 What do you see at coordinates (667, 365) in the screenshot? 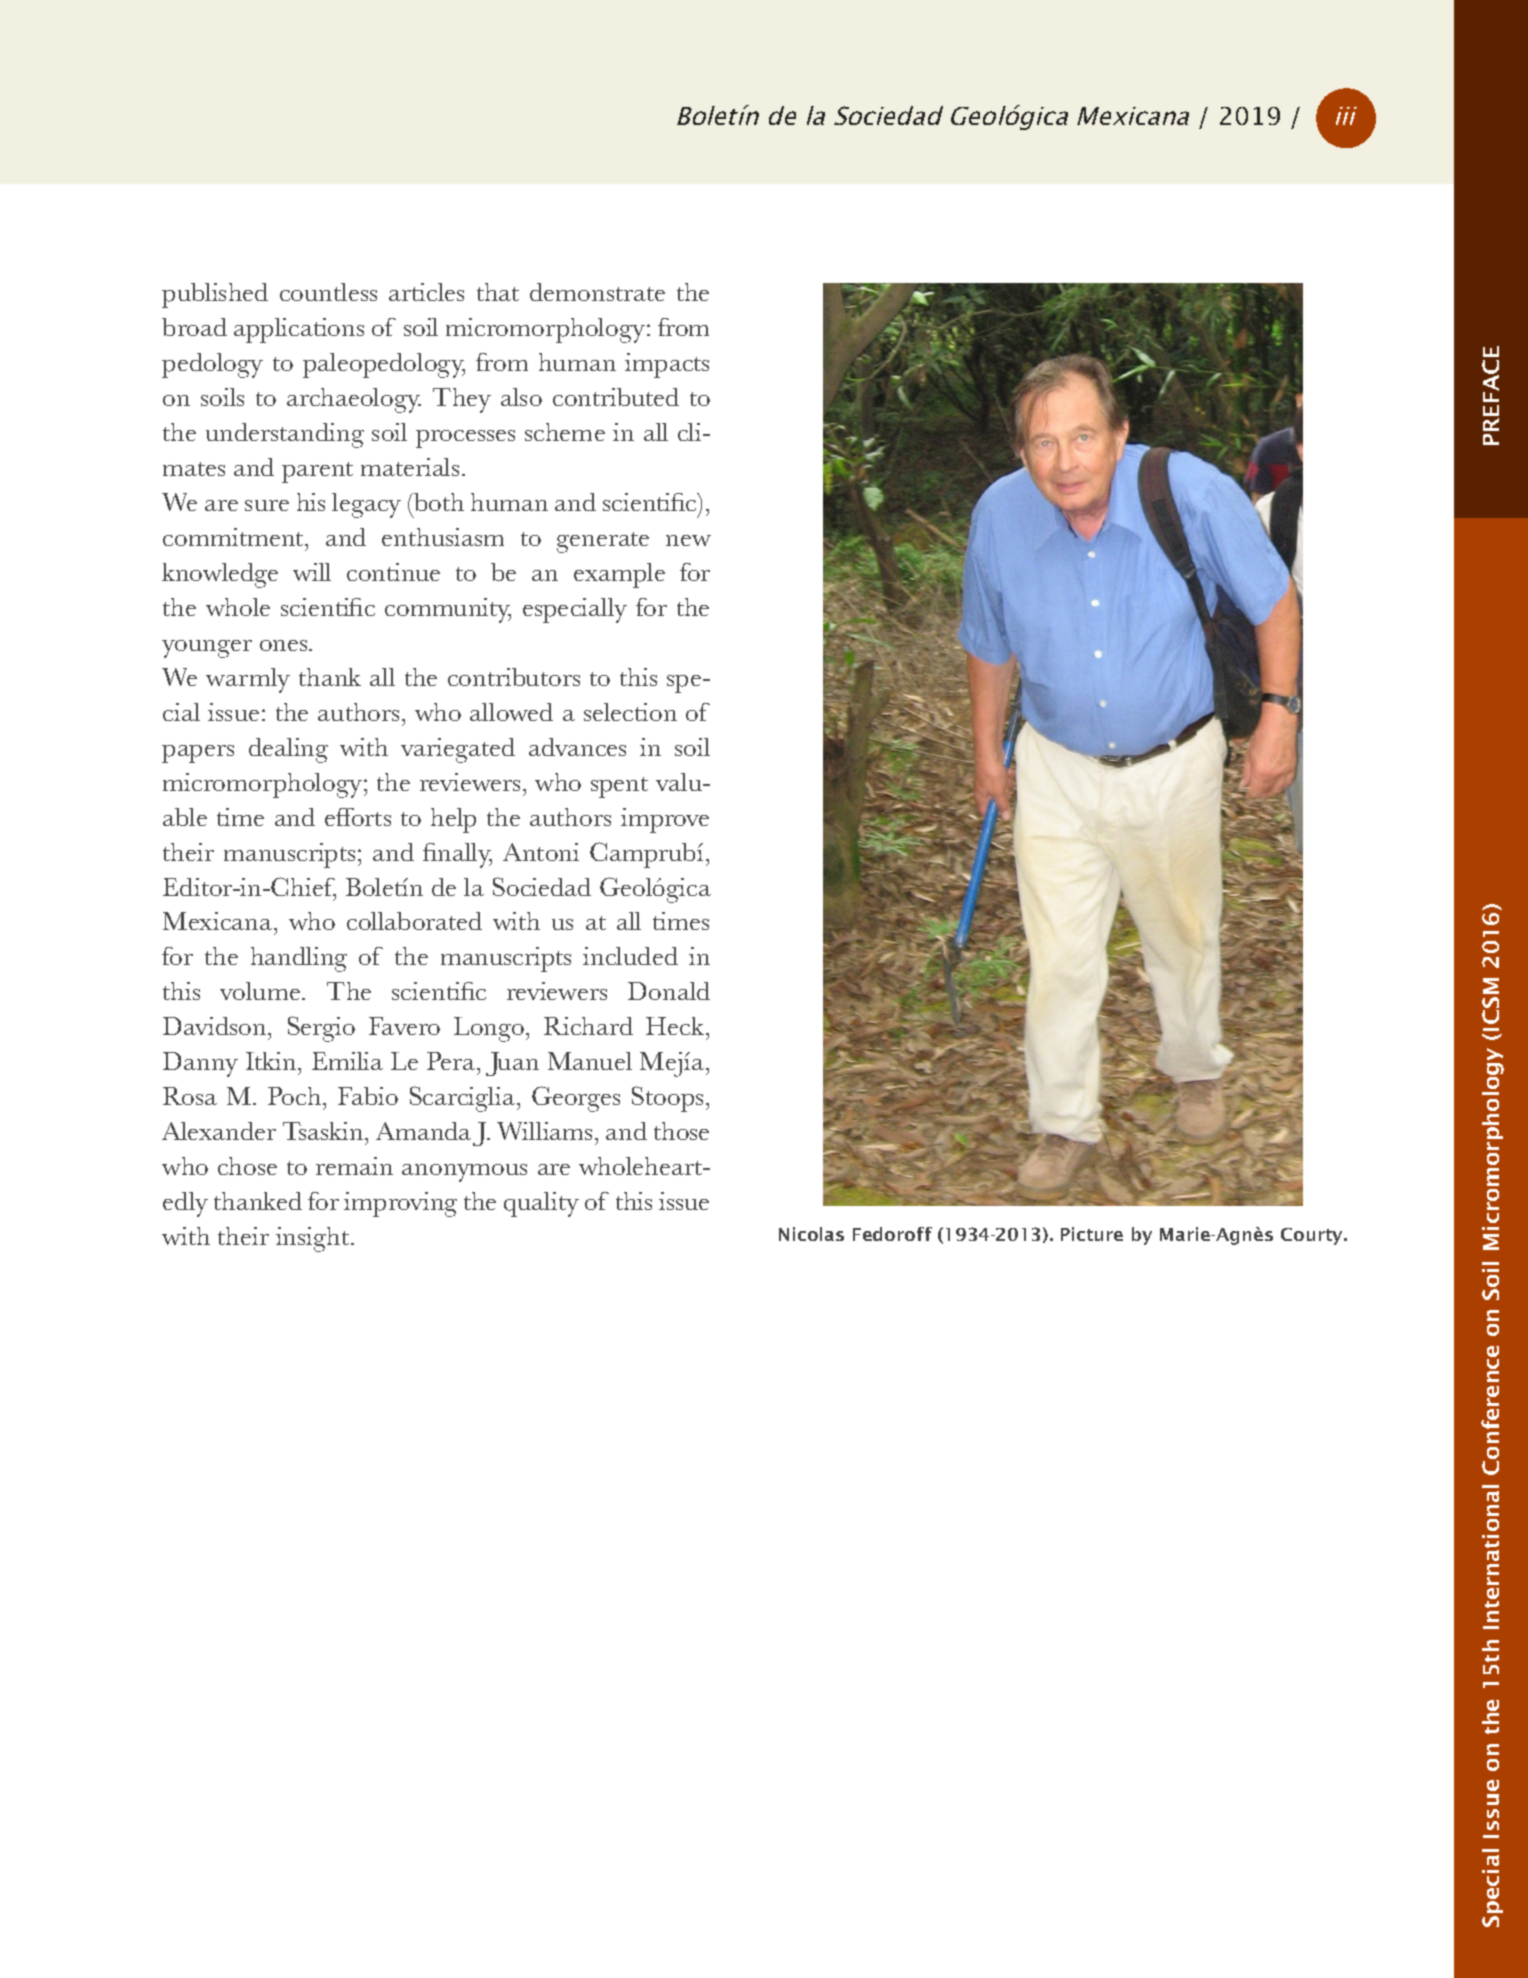
I see `impacts` at bounding box center [667, 365].
